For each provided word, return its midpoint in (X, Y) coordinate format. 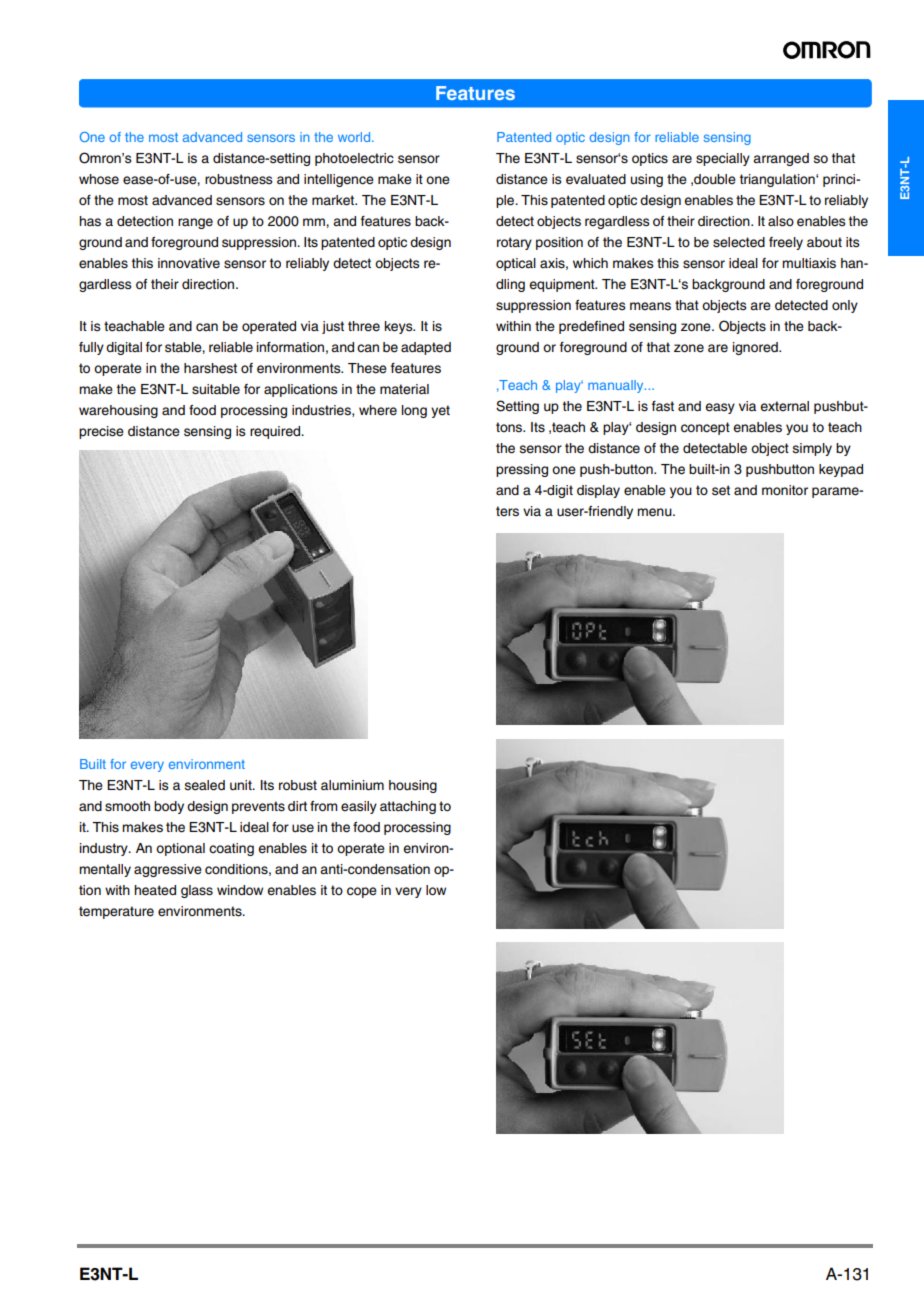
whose (99, 179)
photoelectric (354, 159)
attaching (408, 807)
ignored (756, 348)
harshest (210, 368)
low (436, 890)
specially (723, 159)
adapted (426, 348)
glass (197, 891)
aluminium (352, 785)
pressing (522, 470)
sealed (204, 785)
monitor (785, 490)
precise (101, 432)
